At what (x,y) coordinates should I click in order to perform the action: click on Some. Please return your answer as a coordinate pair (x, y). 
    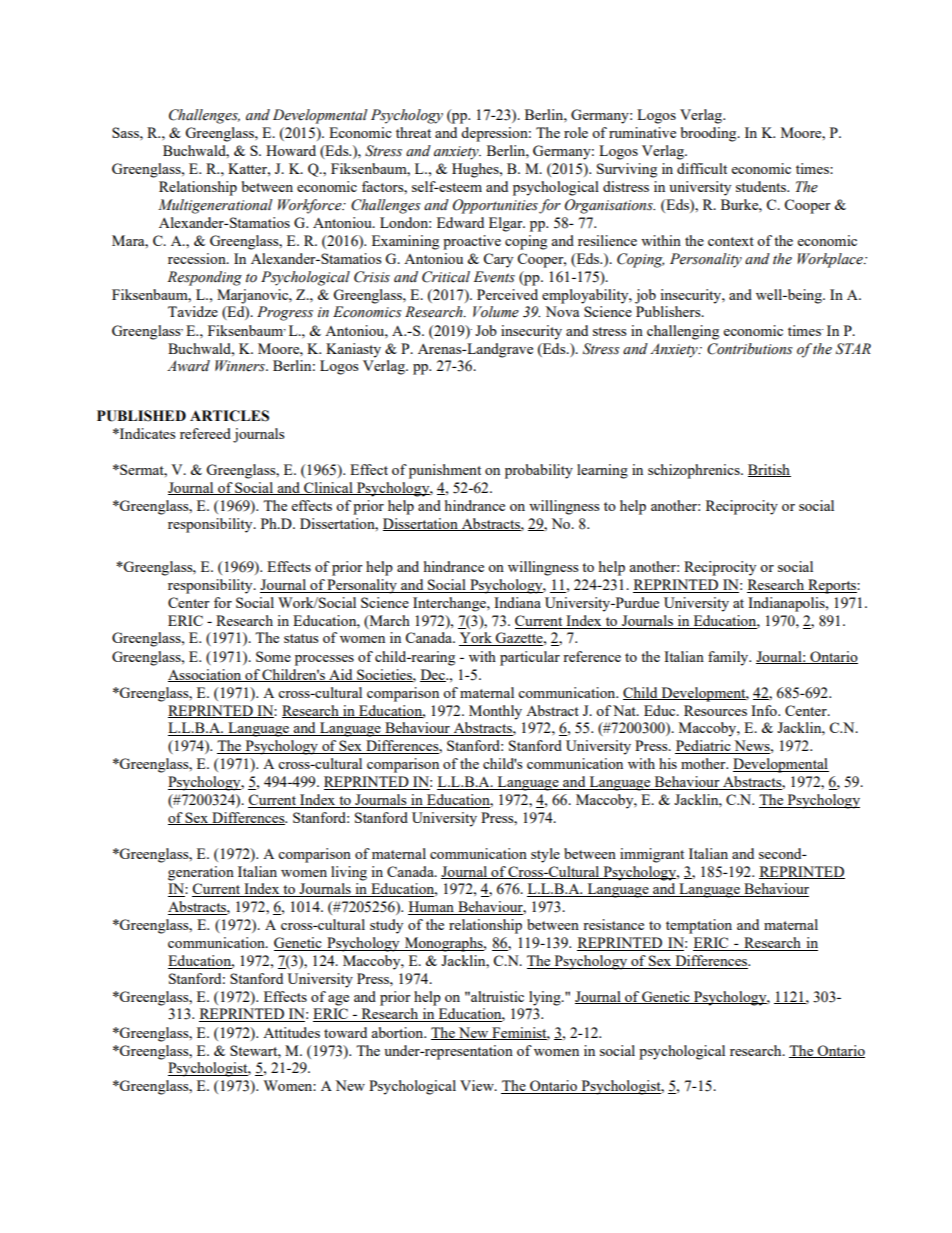
    Looking at the image, I should click on (273, 656).
